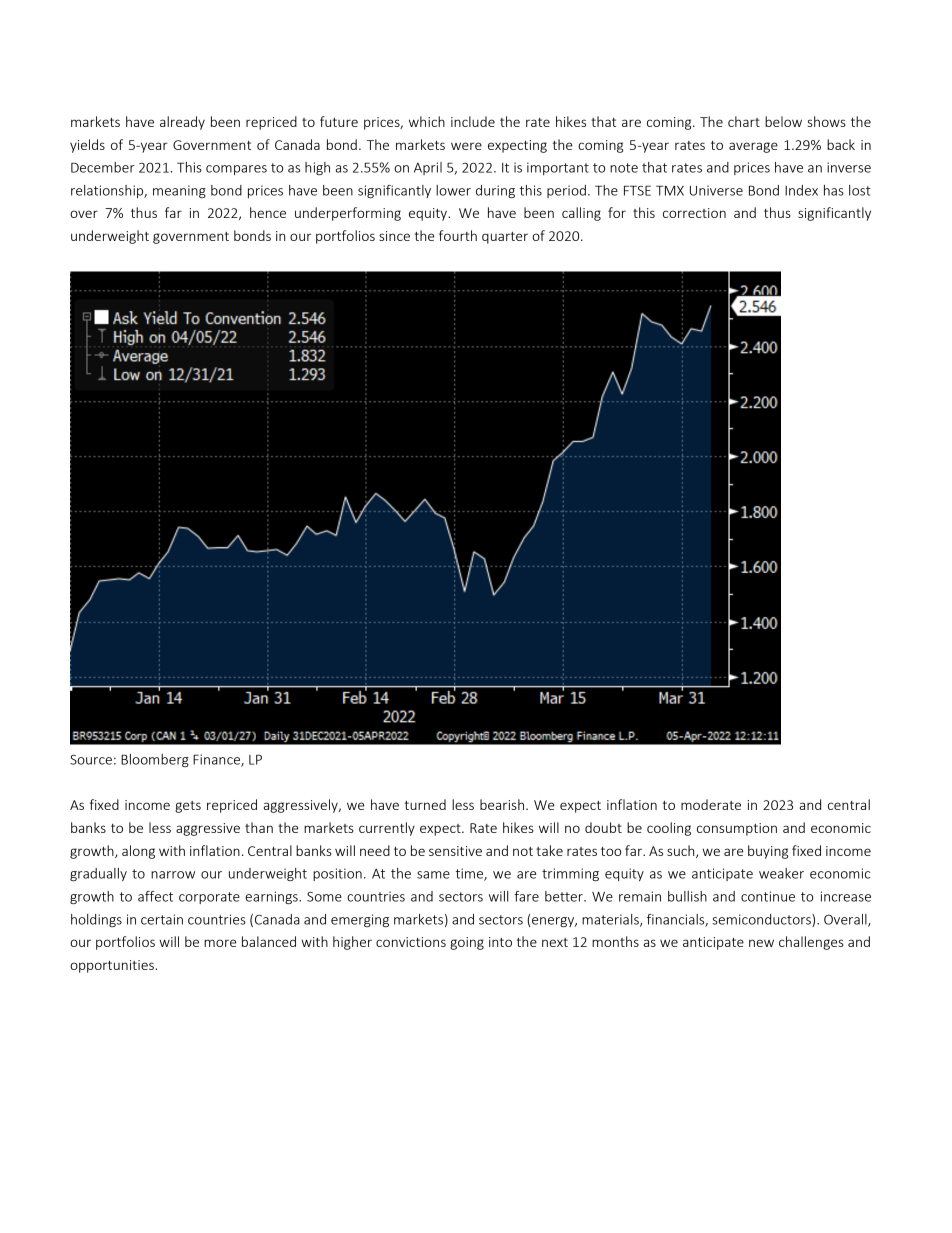  What do you see at coordinates (466, 146) in the screenshot?
I see `were` at bounding box center [466, 146].
